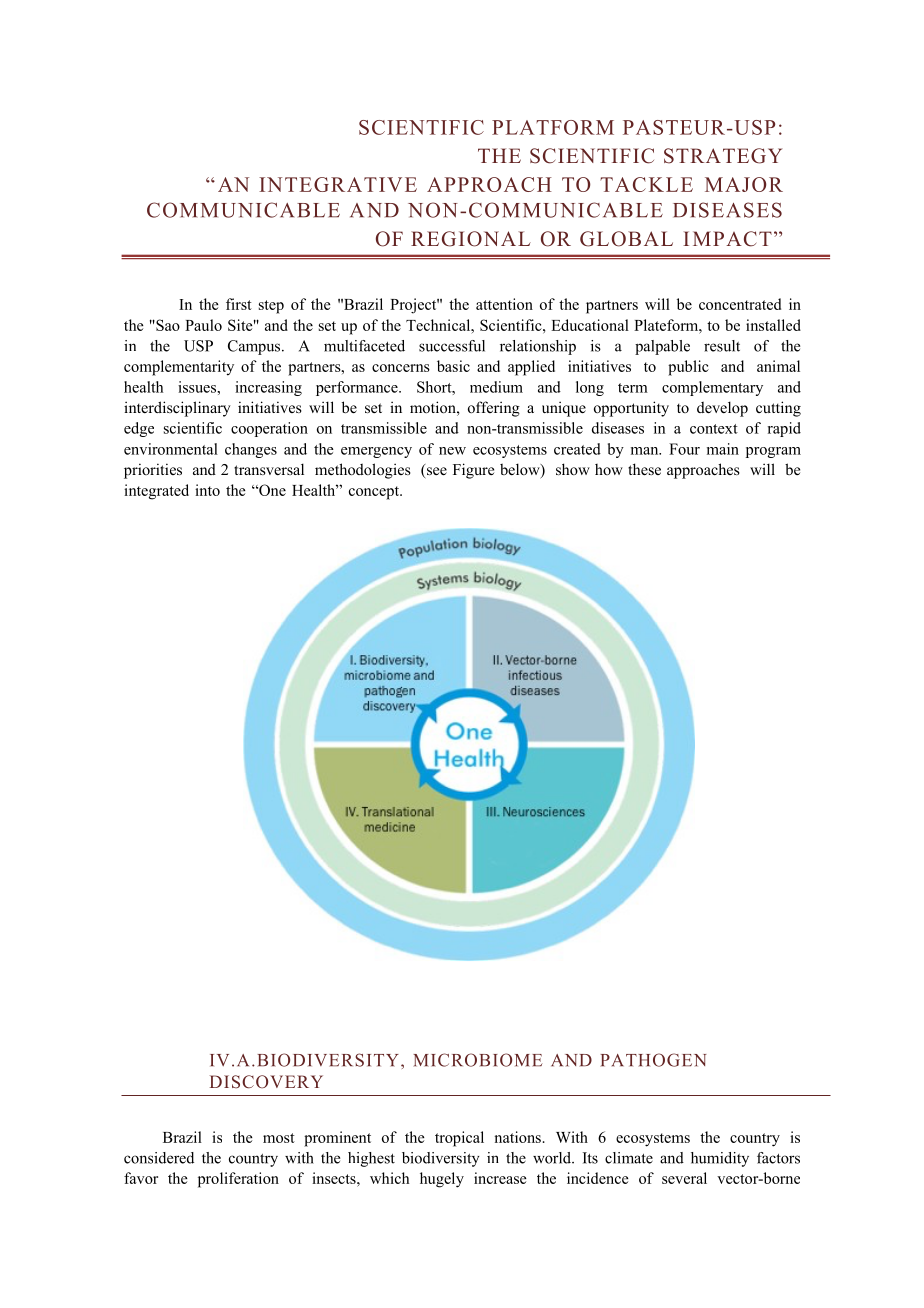  Describe the element at coordinates (338, 184) in the screenshot. I see `INTEGRATIVE` at that location.
